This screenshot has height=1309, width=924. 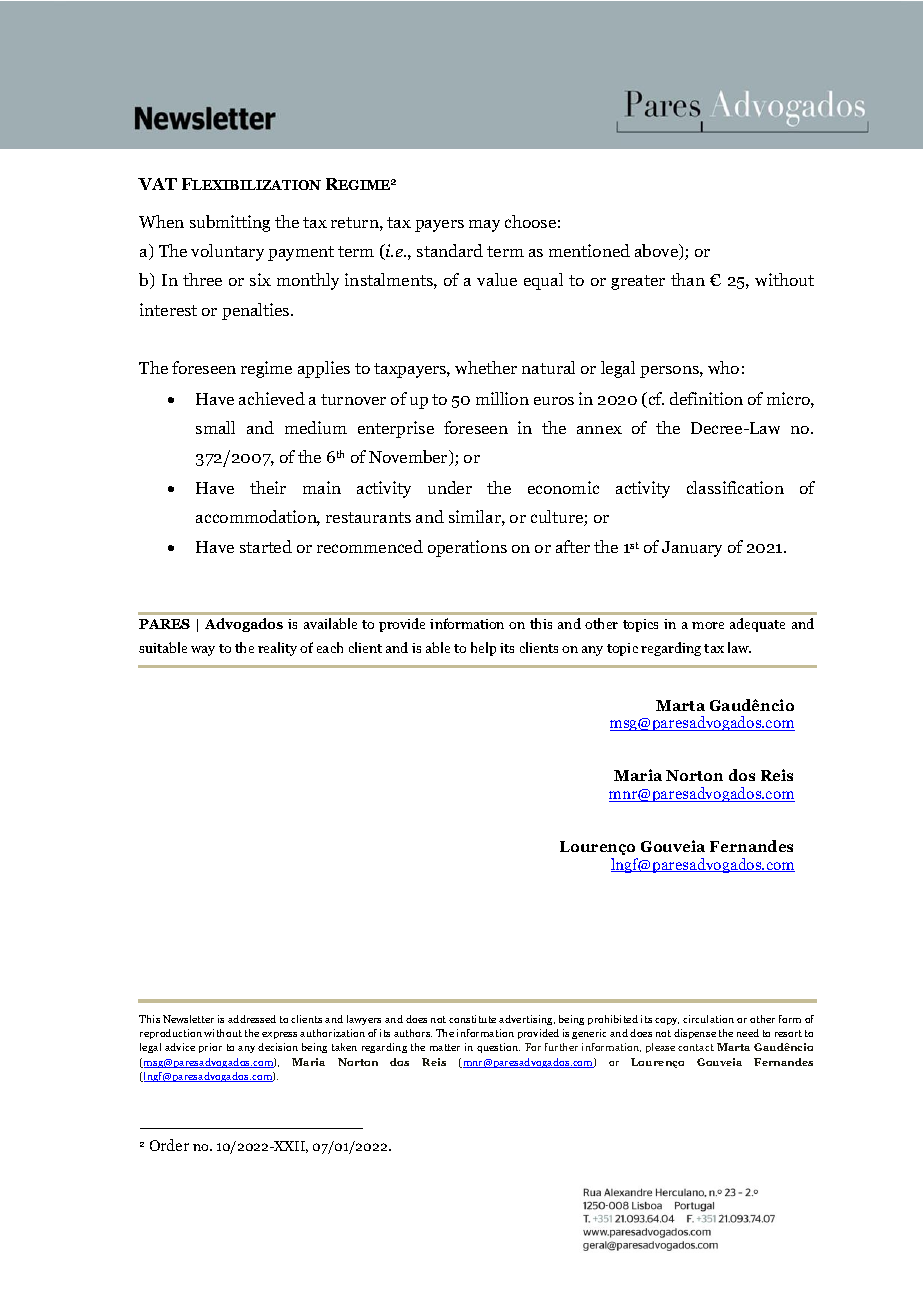 I want to click on question, so click(x=498, y=1048).
